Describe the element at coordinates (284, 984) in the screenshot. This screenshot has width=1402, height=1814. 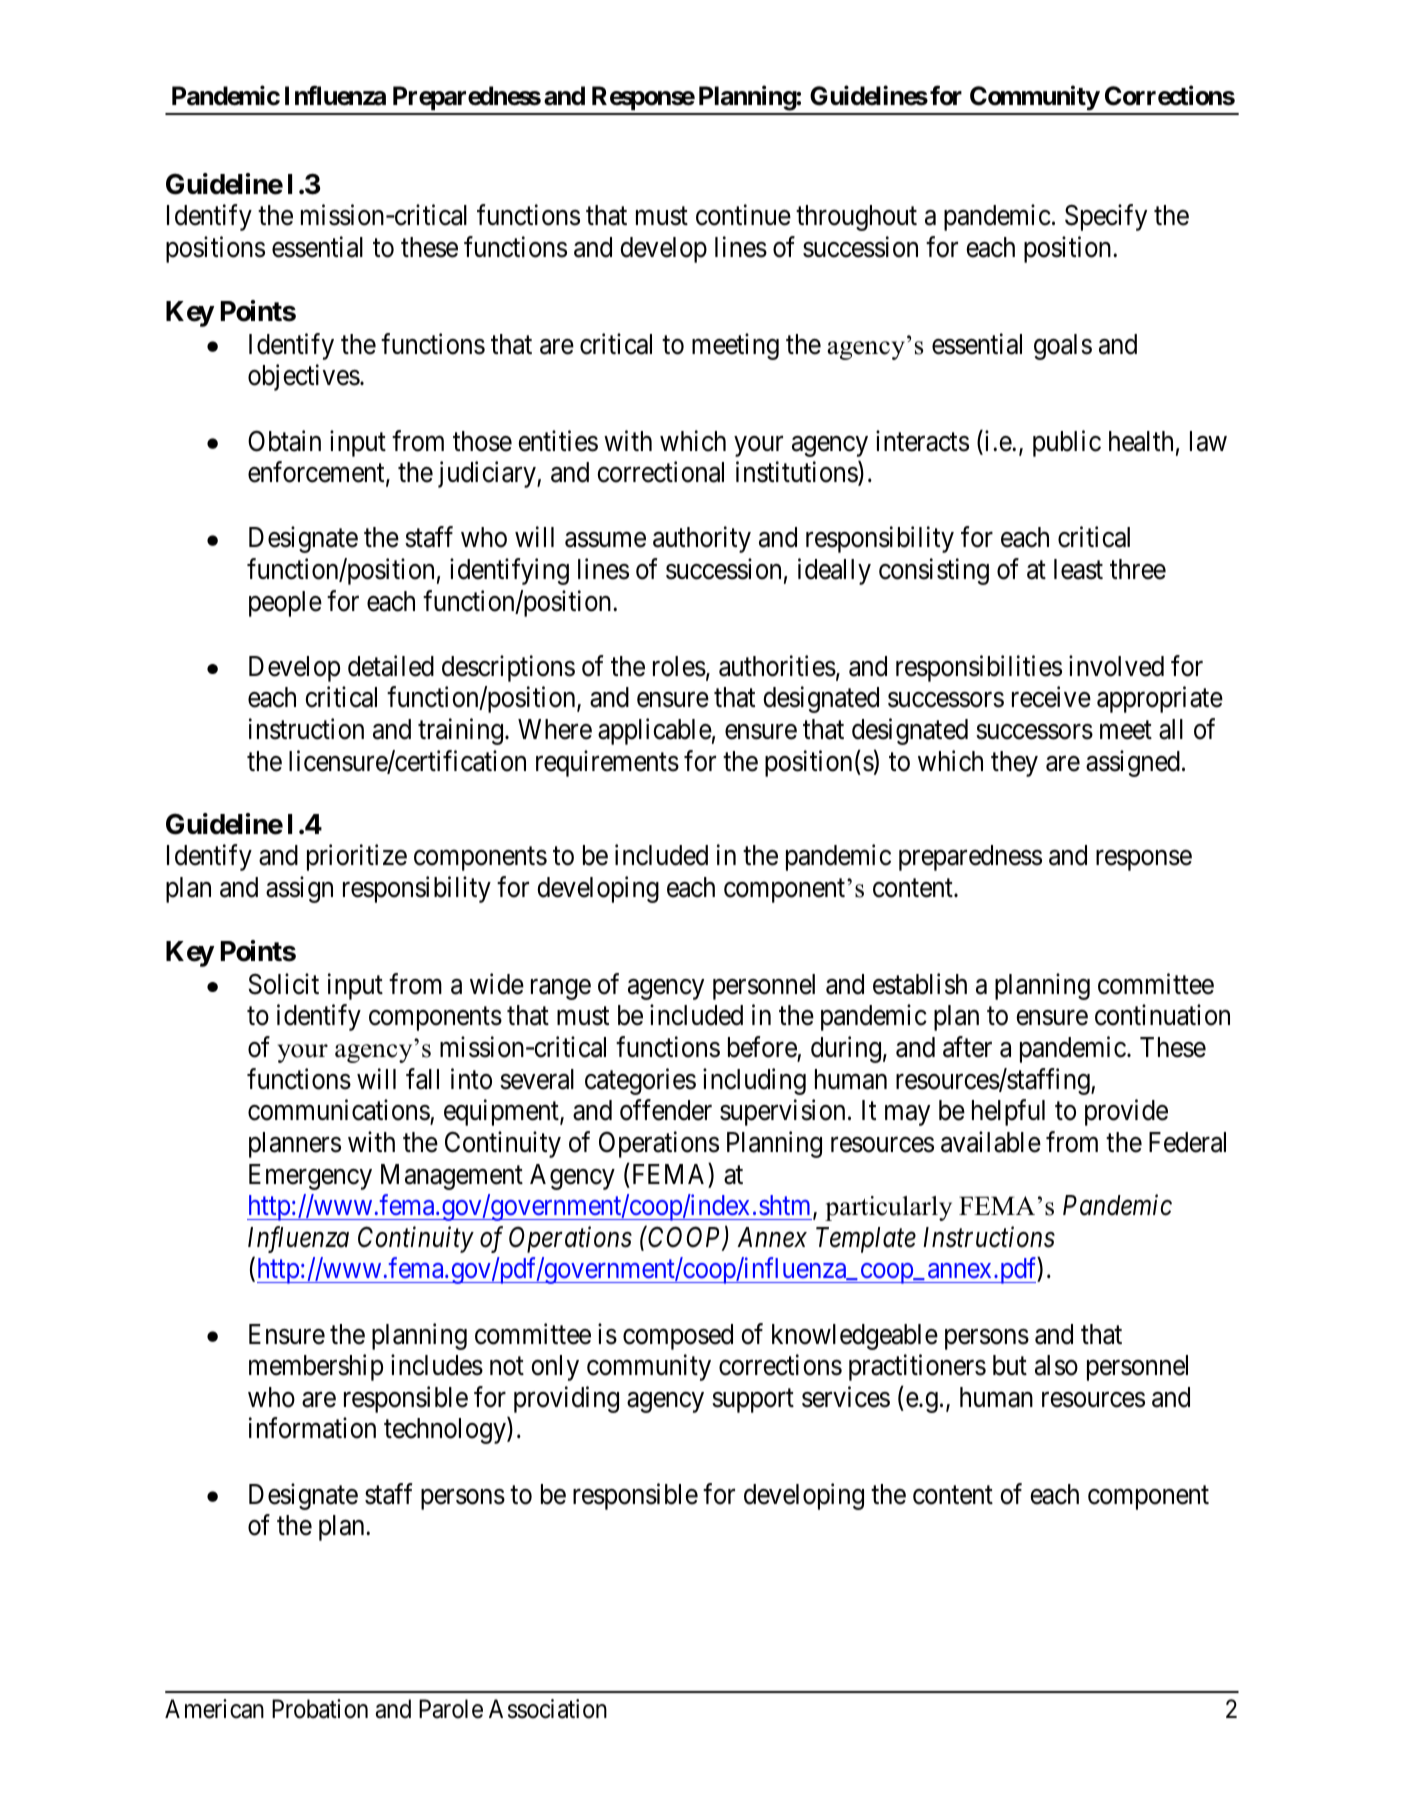
I see `Solicit` at that location.
